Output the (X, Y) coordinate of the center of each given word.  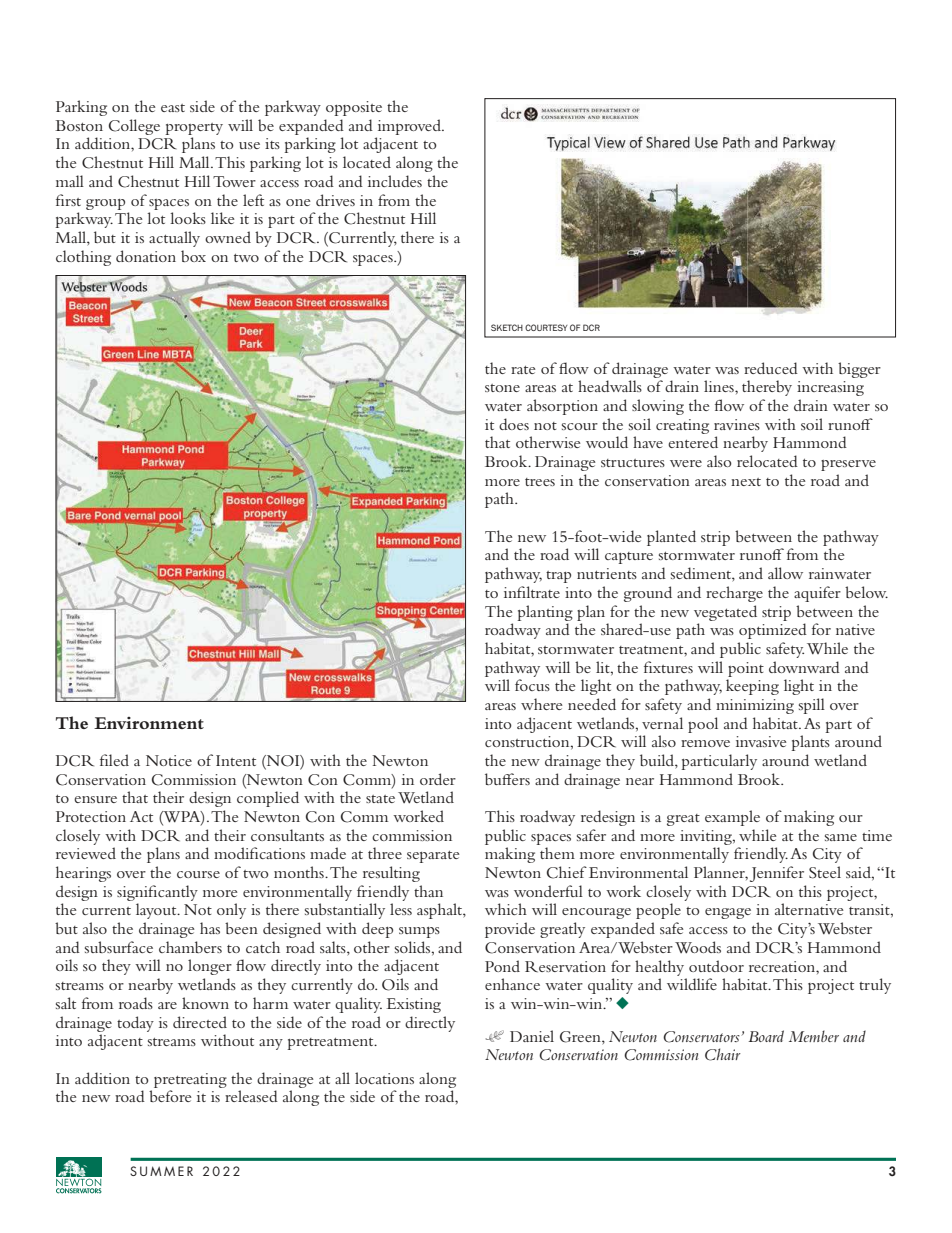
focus (532, 685)
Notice (169, 760)
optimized (773, 631)
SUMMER (161, 1171)
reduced (771, 368)
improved (410, 127)
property (194, 129)
